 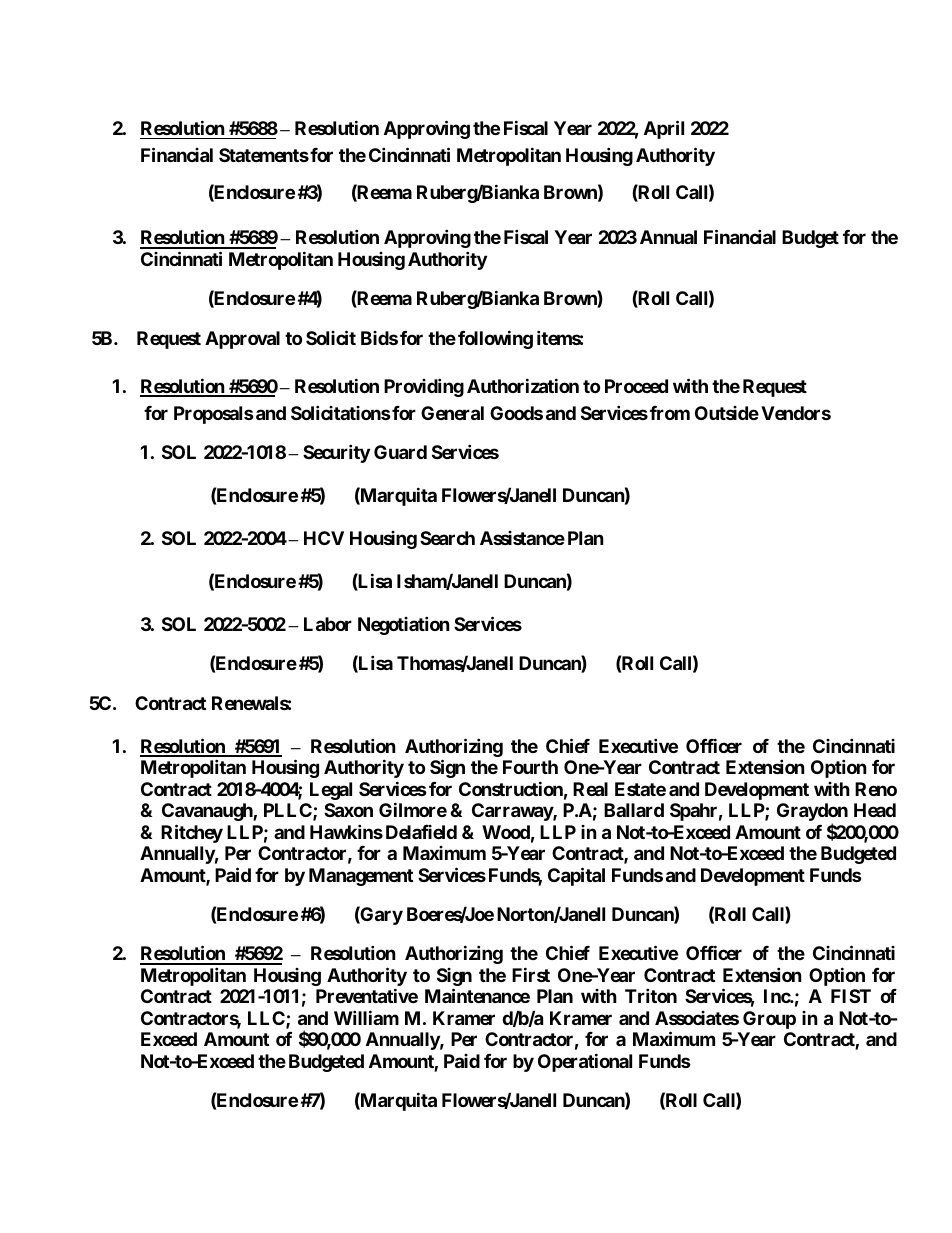 What do you see at coordinates (670, 413) in the page?
I see `from` at bounding box center [670, 413].
